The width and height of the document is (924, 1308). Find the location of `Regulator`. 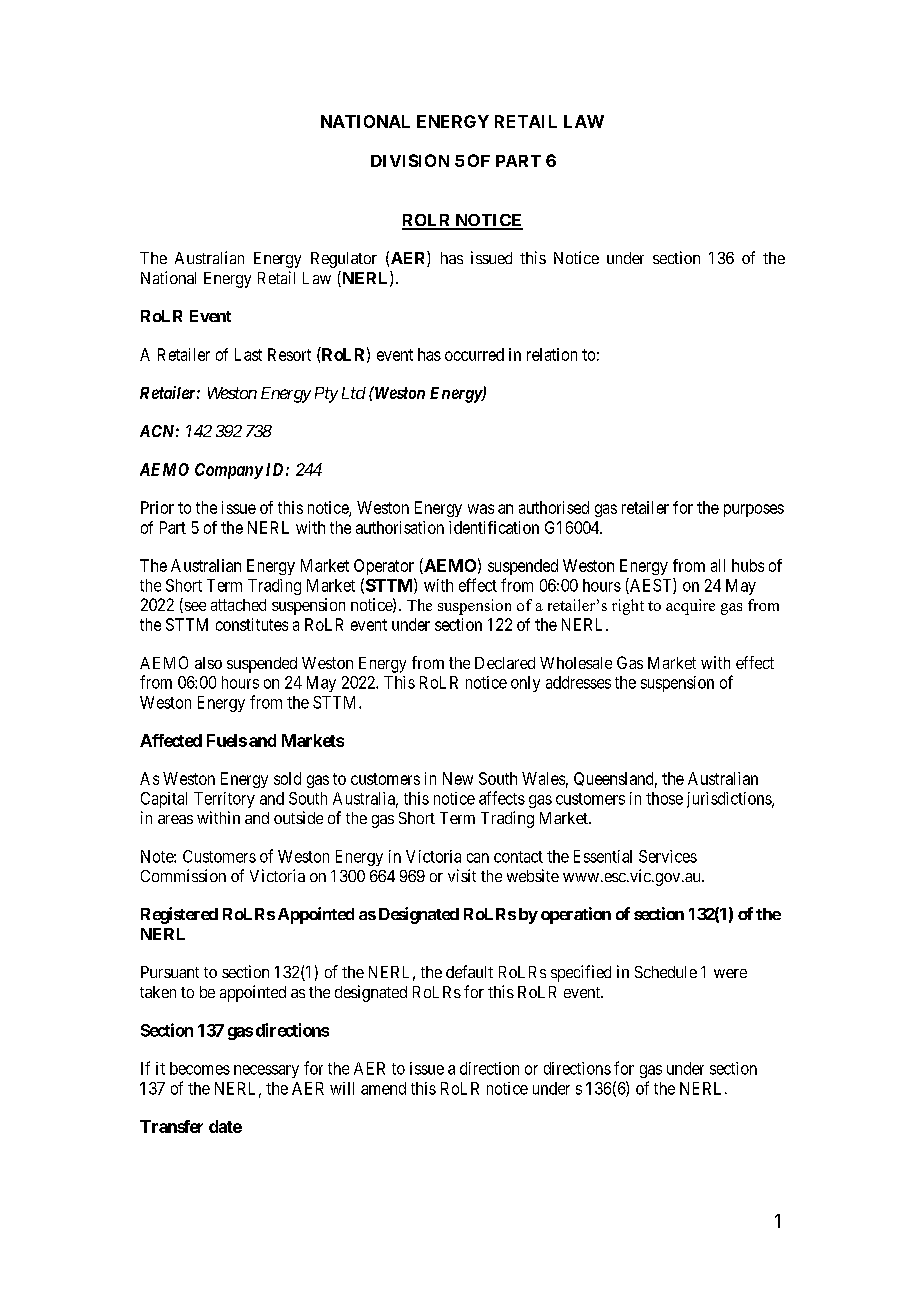

Regulator is located at coordinates (344, 260).
